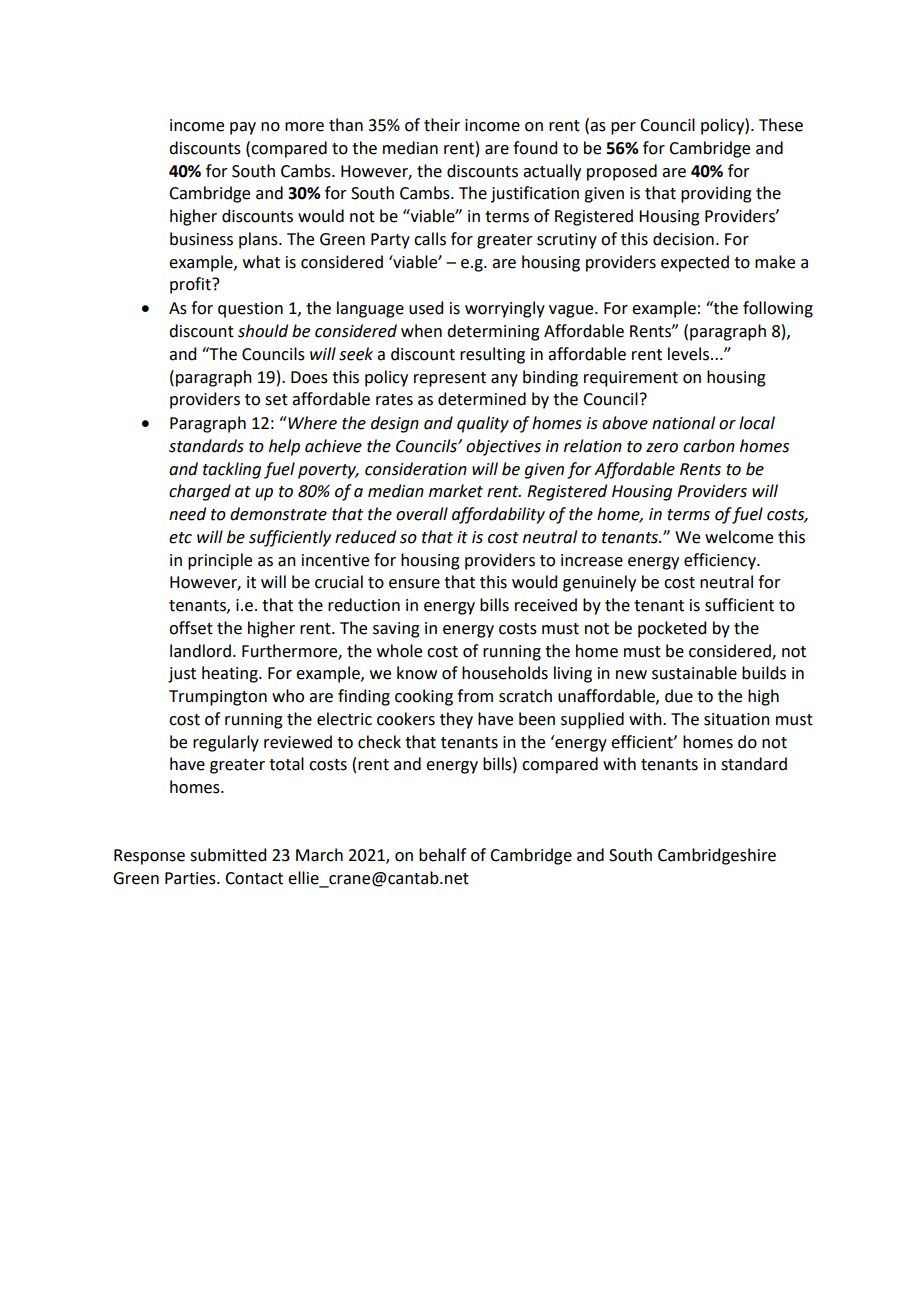 The image size is (924, 1308). Describe the element at coordinates (228, 855) in the screenshot. I see `submitted` at that location.
